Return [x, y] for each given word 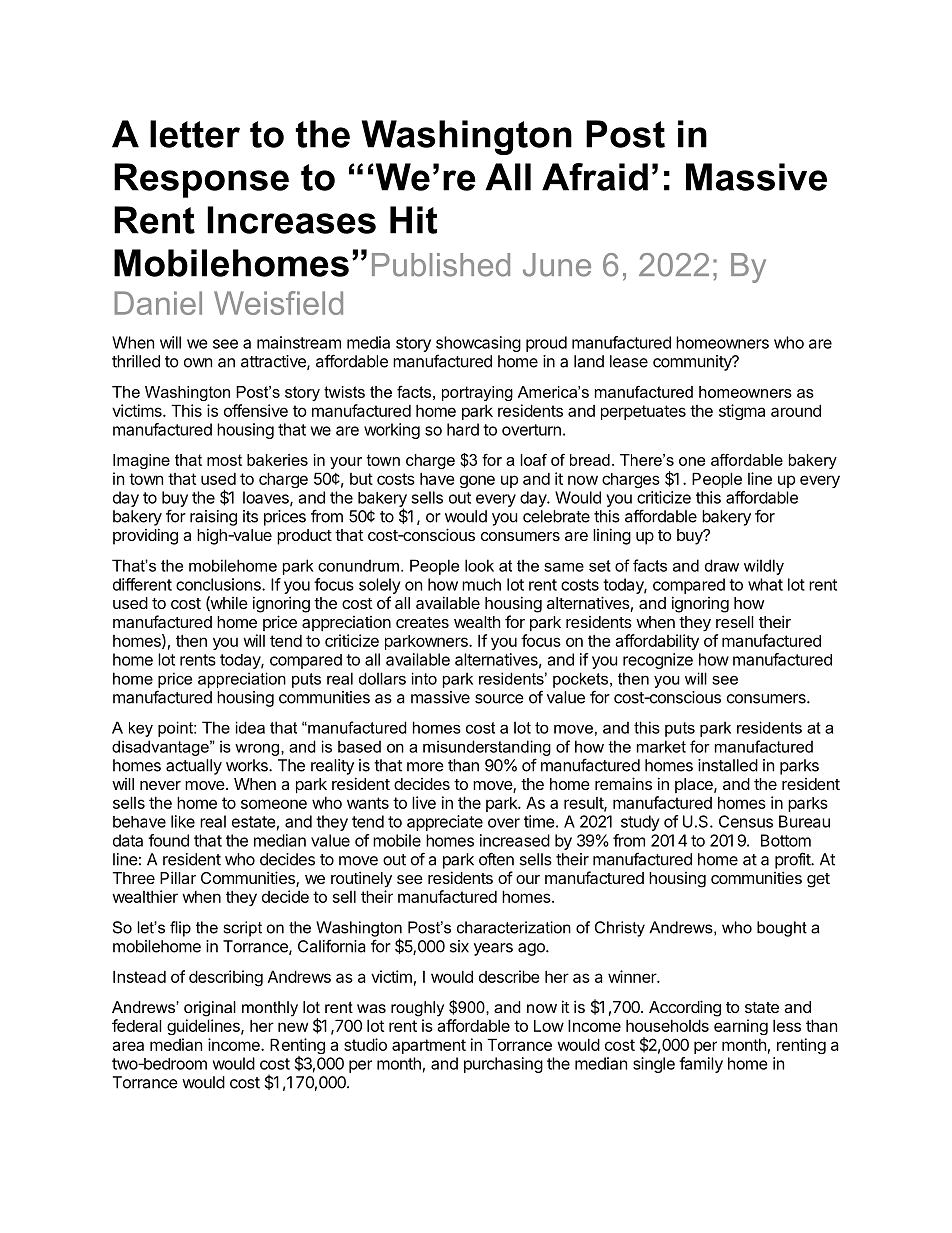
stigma [742, 412]
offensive [256, 410]
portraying [477, 393]
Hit [413, 220]
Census [746, 821]
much [481, 584]
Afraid [595, 177]
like [183, 821]
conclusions [219, 584]
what [765, 584]
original [210, 1009]
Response [201, 180]
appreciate [445, 823]
